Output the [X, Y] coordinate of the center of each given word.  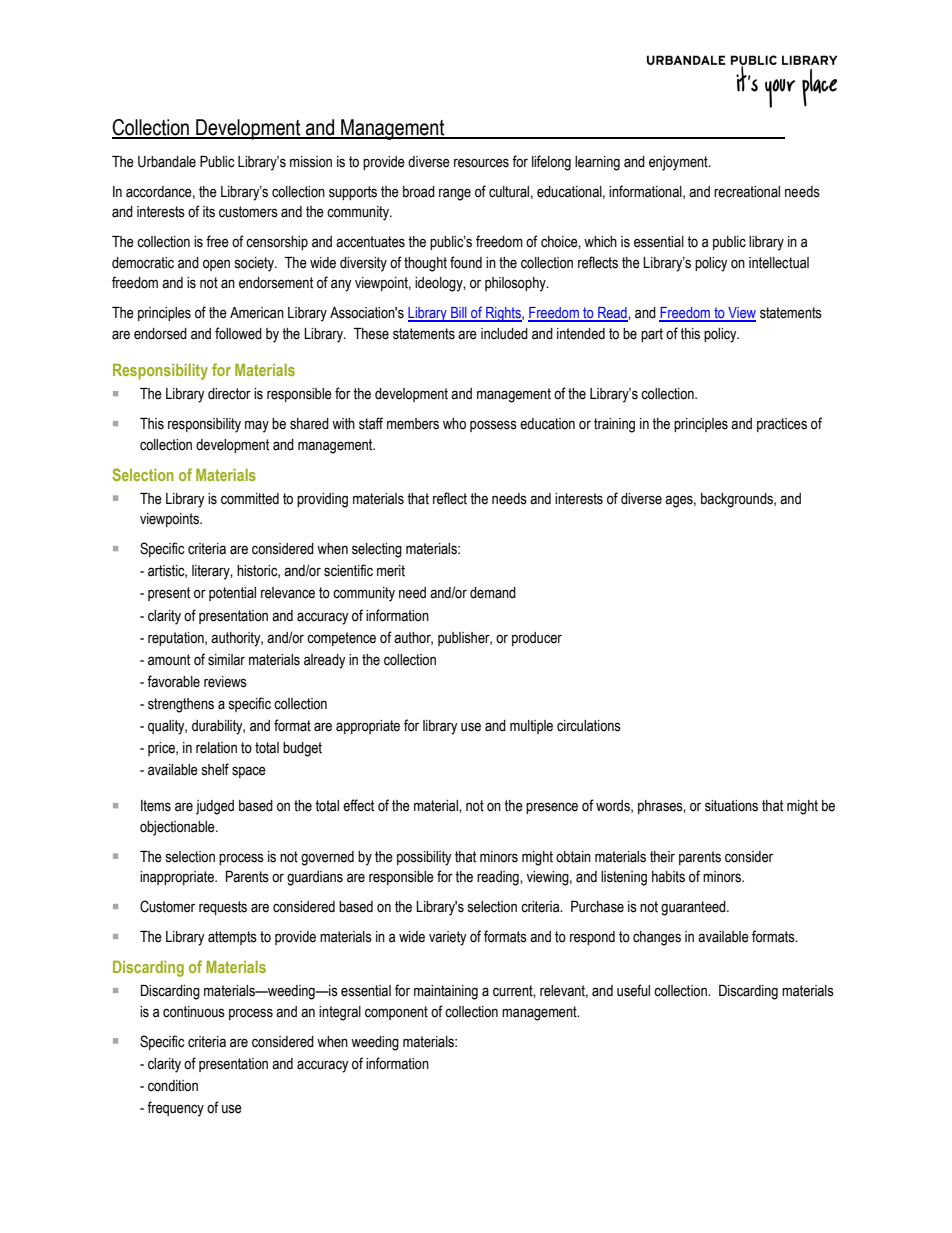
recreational [747, 192]
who [454, 424]
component [396, 1013]
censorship [277, 243]
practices [782, 425]
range [455, 194]
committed [250, 499]
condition [173, 1086]
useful [633, 990]
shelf [215, 769]
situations [731, 806]
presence [552, 808]
